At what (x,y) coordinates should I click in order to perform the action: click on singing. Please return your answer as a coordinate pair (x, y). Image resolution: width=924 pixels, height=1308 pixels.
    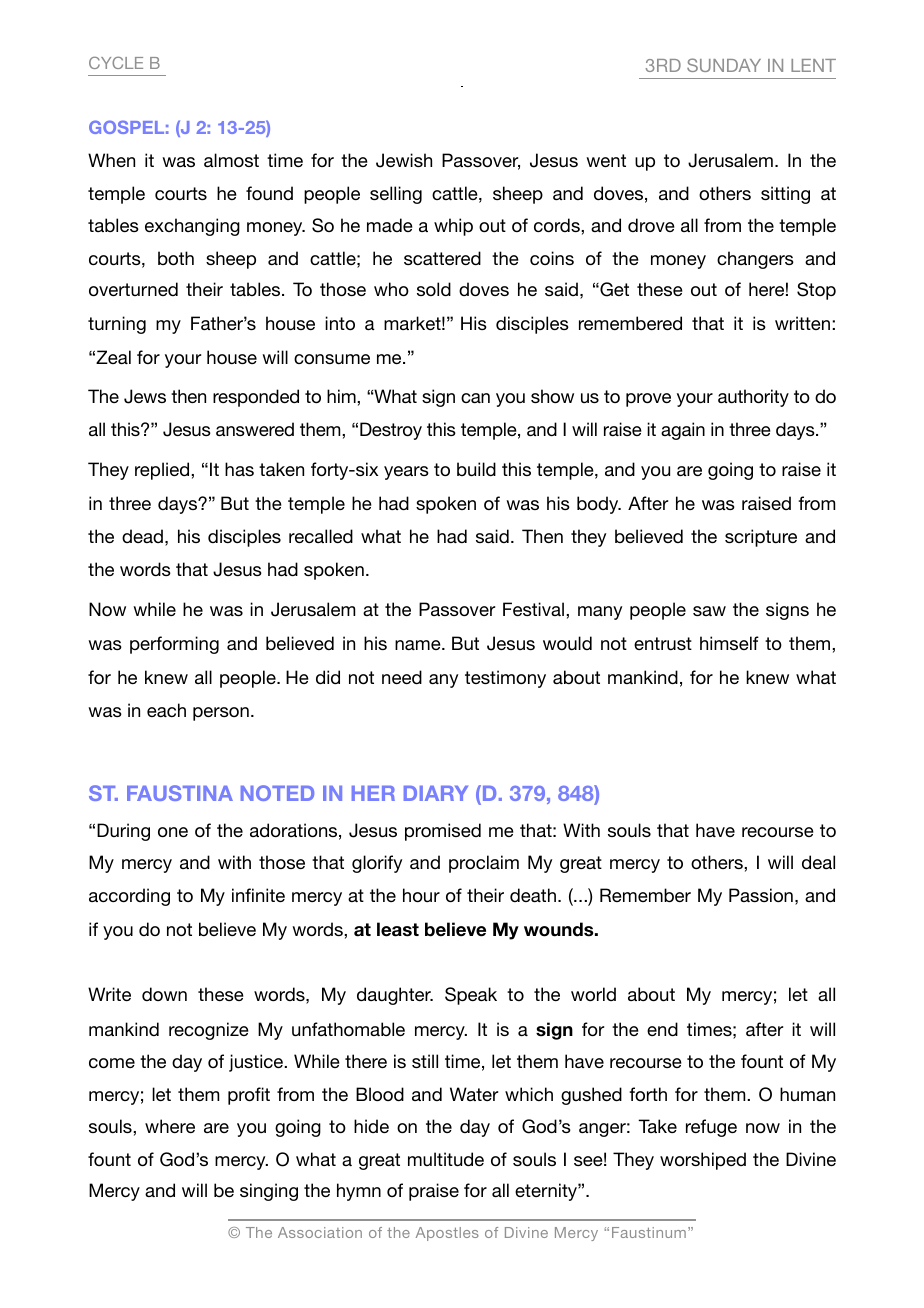
    Looking at the image, I should click on (269, 1192).
